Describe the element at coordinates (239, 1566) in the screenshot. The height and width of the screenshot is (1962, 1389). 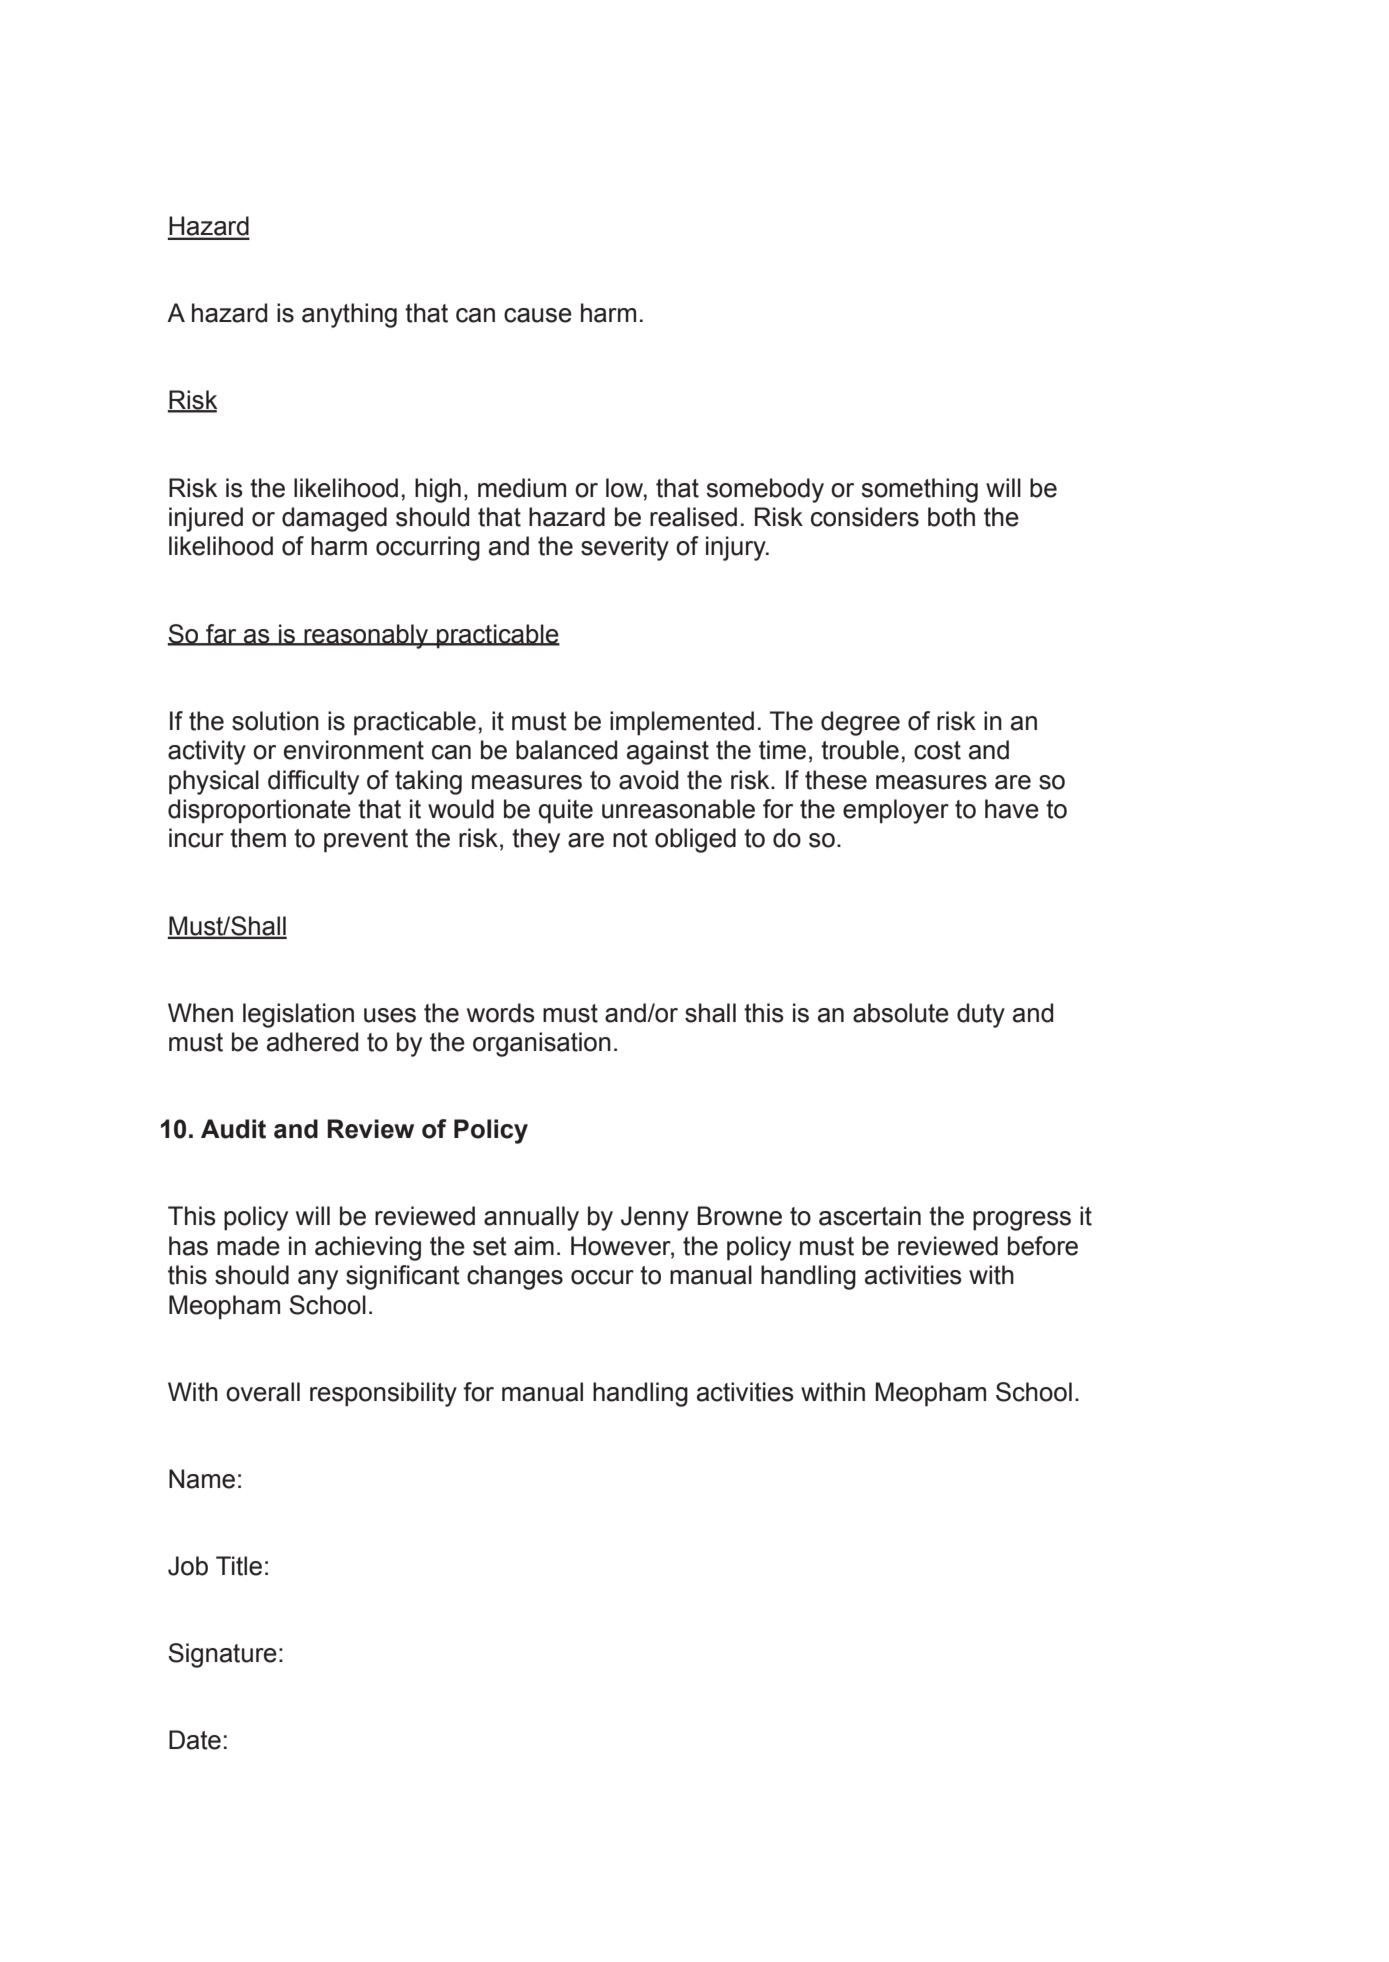
I see `Title` at that location.
